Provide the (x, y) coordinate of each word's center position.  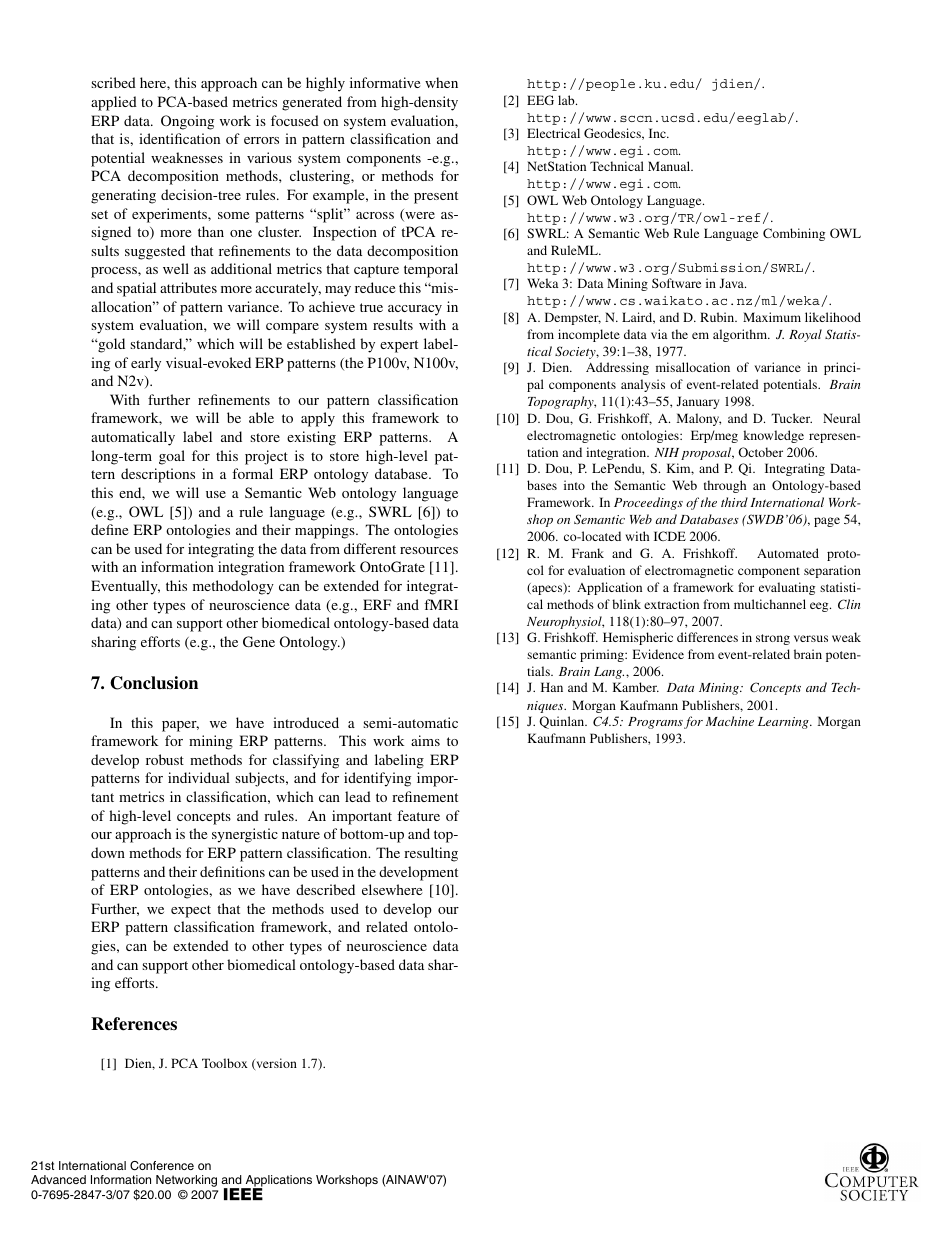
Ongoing (187, 122)
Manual (670, 166)
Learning (784, 723)
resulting (431, 854)
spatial (136, 289)
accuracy (415, 310)
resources (429, 550)
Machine (730, 721)
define (109, 529)
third (734, 502)
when (441, 82)
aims (425, 740)
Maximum (772, 317)
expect (191, 911)
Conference (162, 1166)
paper (180, 726)
